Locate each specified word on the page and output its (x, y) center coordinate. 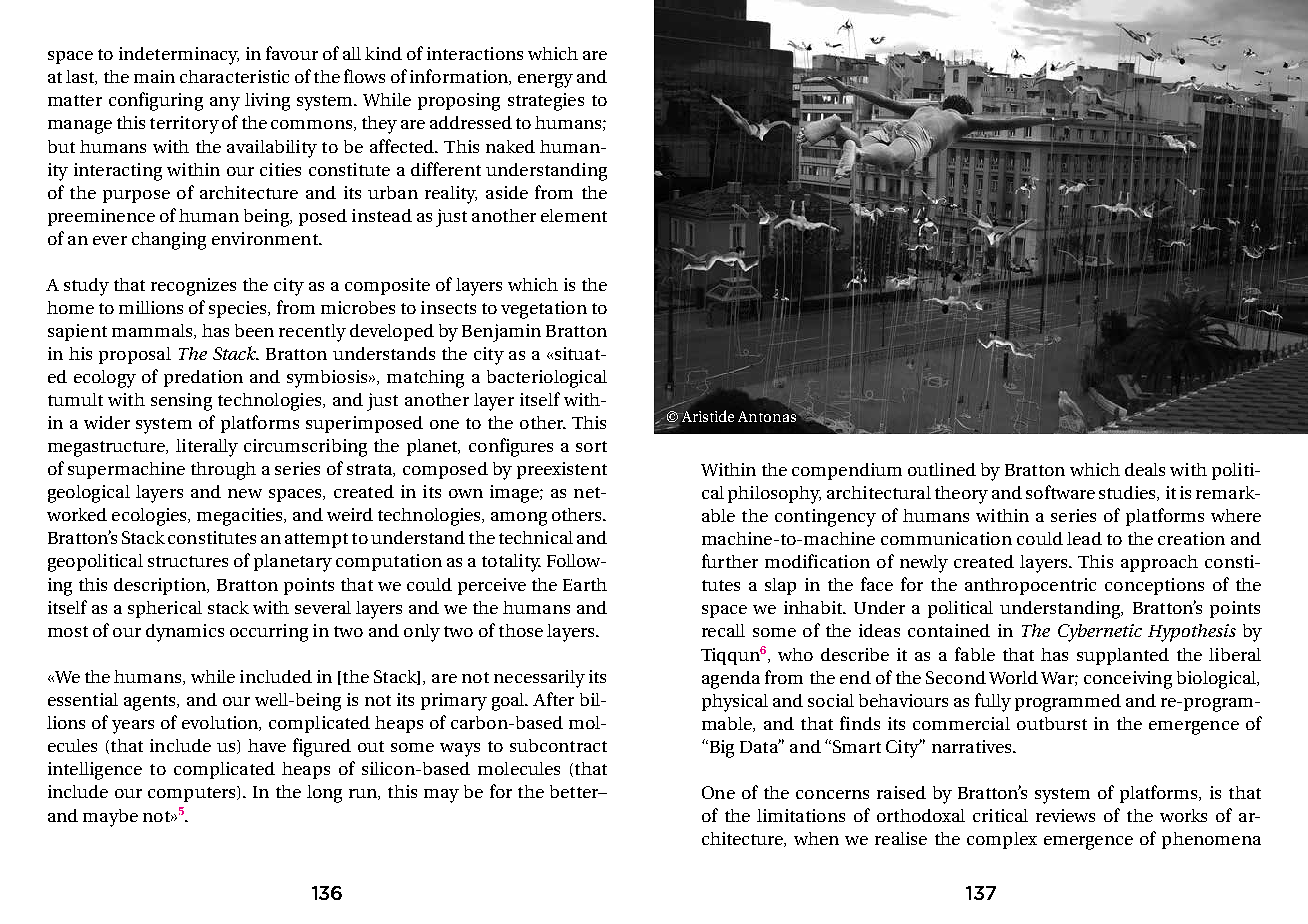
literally (207, 448)
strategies (546, 102)
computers (193, 794)
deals (1145, 469)
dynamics (185, 633)
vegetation (544, 310)
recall (723, 630)
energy (545, 81)
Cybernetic (1100, 633)
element (574, 215)
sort (591, 446)
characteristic (234, 76)
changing (169, 241)
